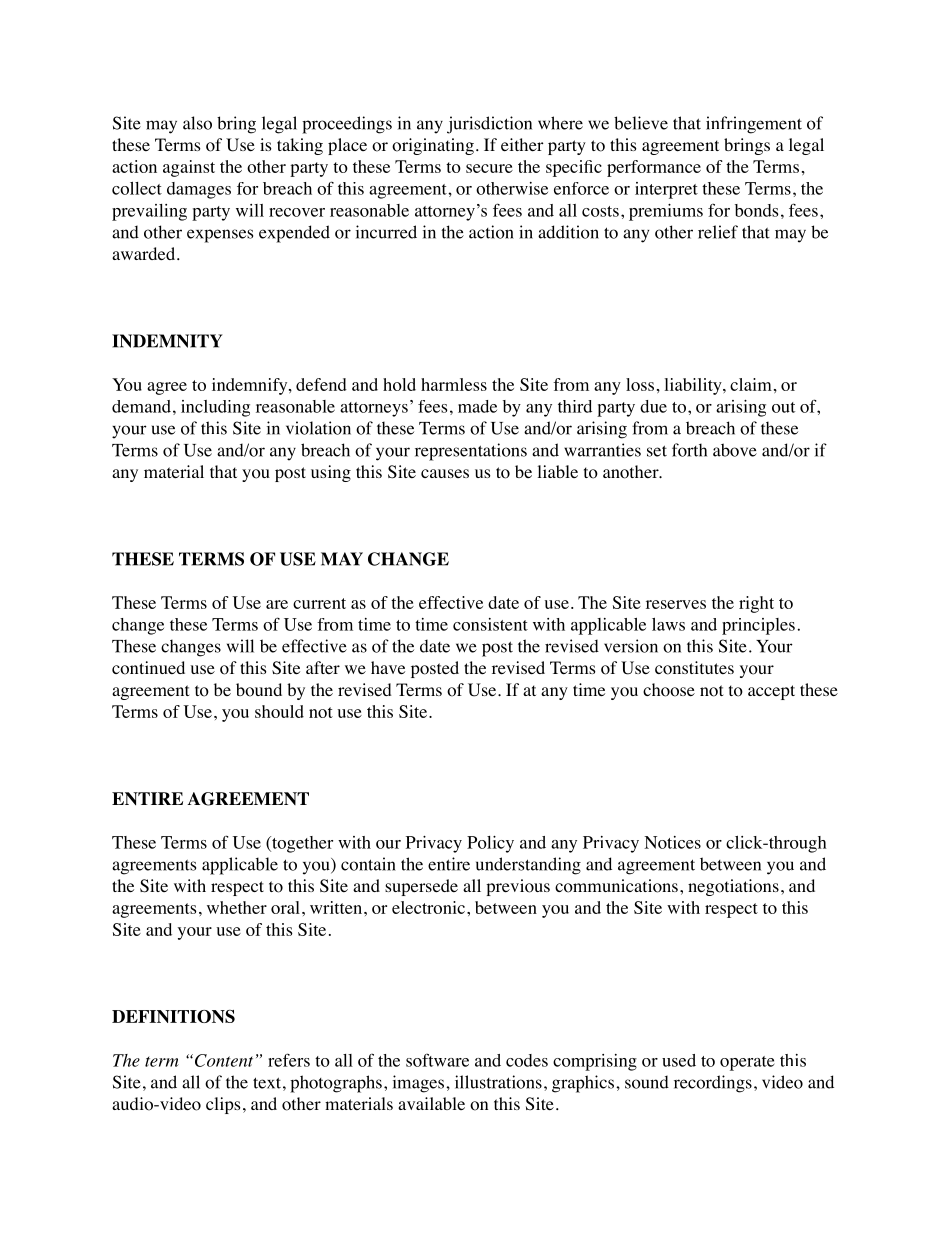 This screenshot has width=952, height=1233. Describe the element at coordinates (222, 1060) in the screenshot. I see `Content` at that location.
